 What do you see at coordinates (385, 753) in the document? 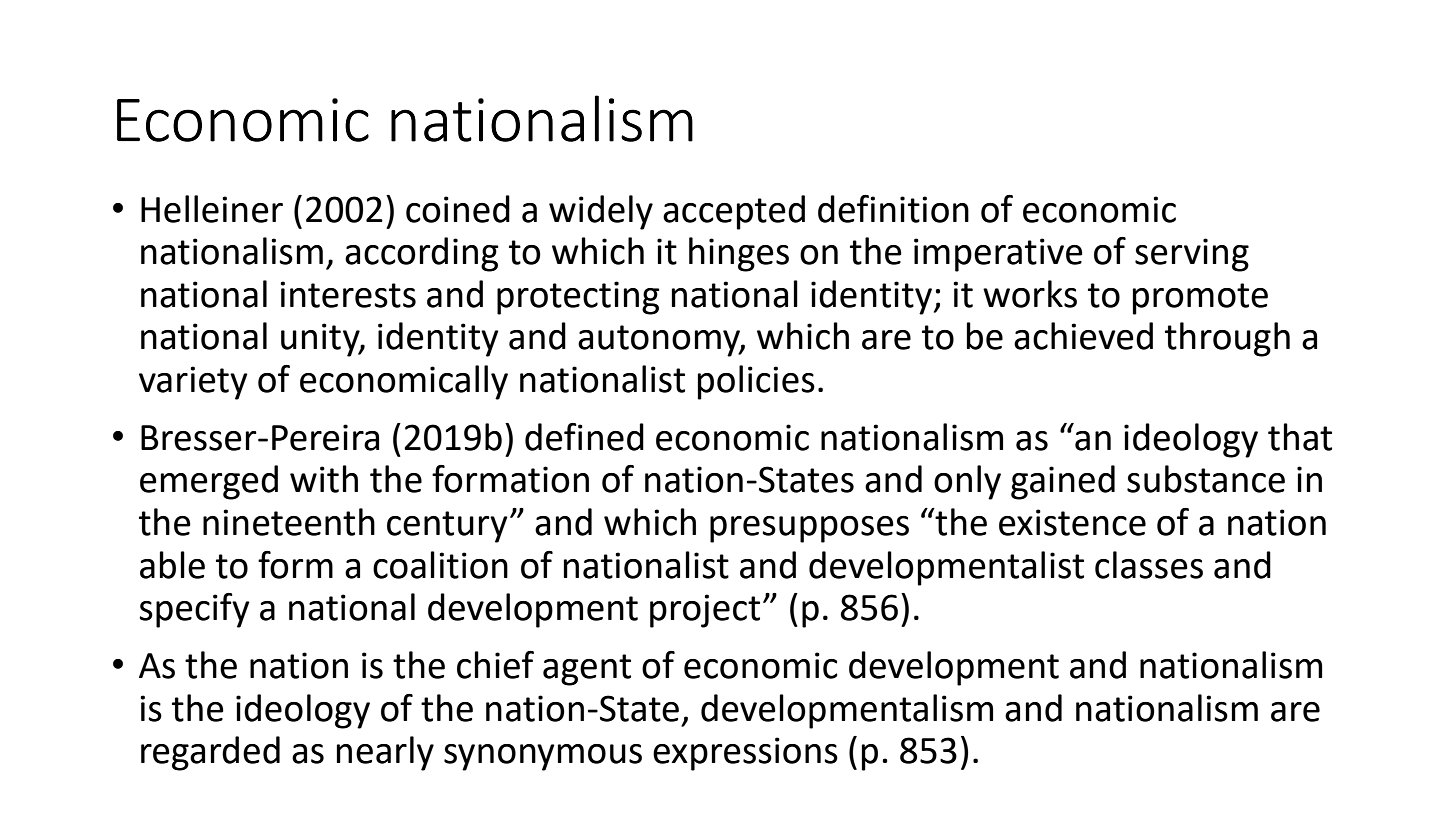
I see `nearly` at bounding box center [385, 753].
